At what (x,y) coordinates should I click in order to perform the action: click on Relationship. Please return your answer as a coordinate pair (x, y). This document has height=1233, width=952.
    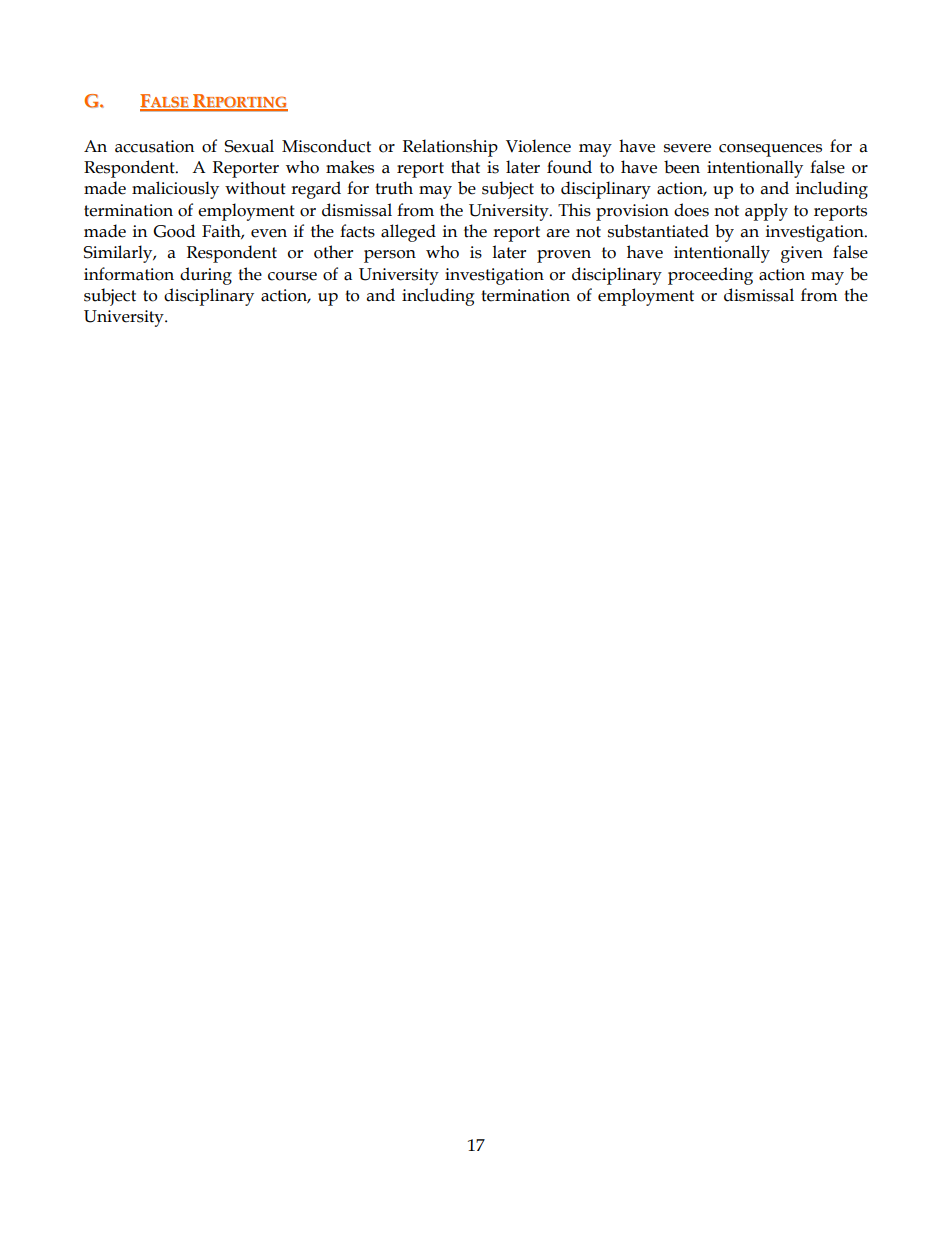
    Looking at the image, I should click on (450, 148).
